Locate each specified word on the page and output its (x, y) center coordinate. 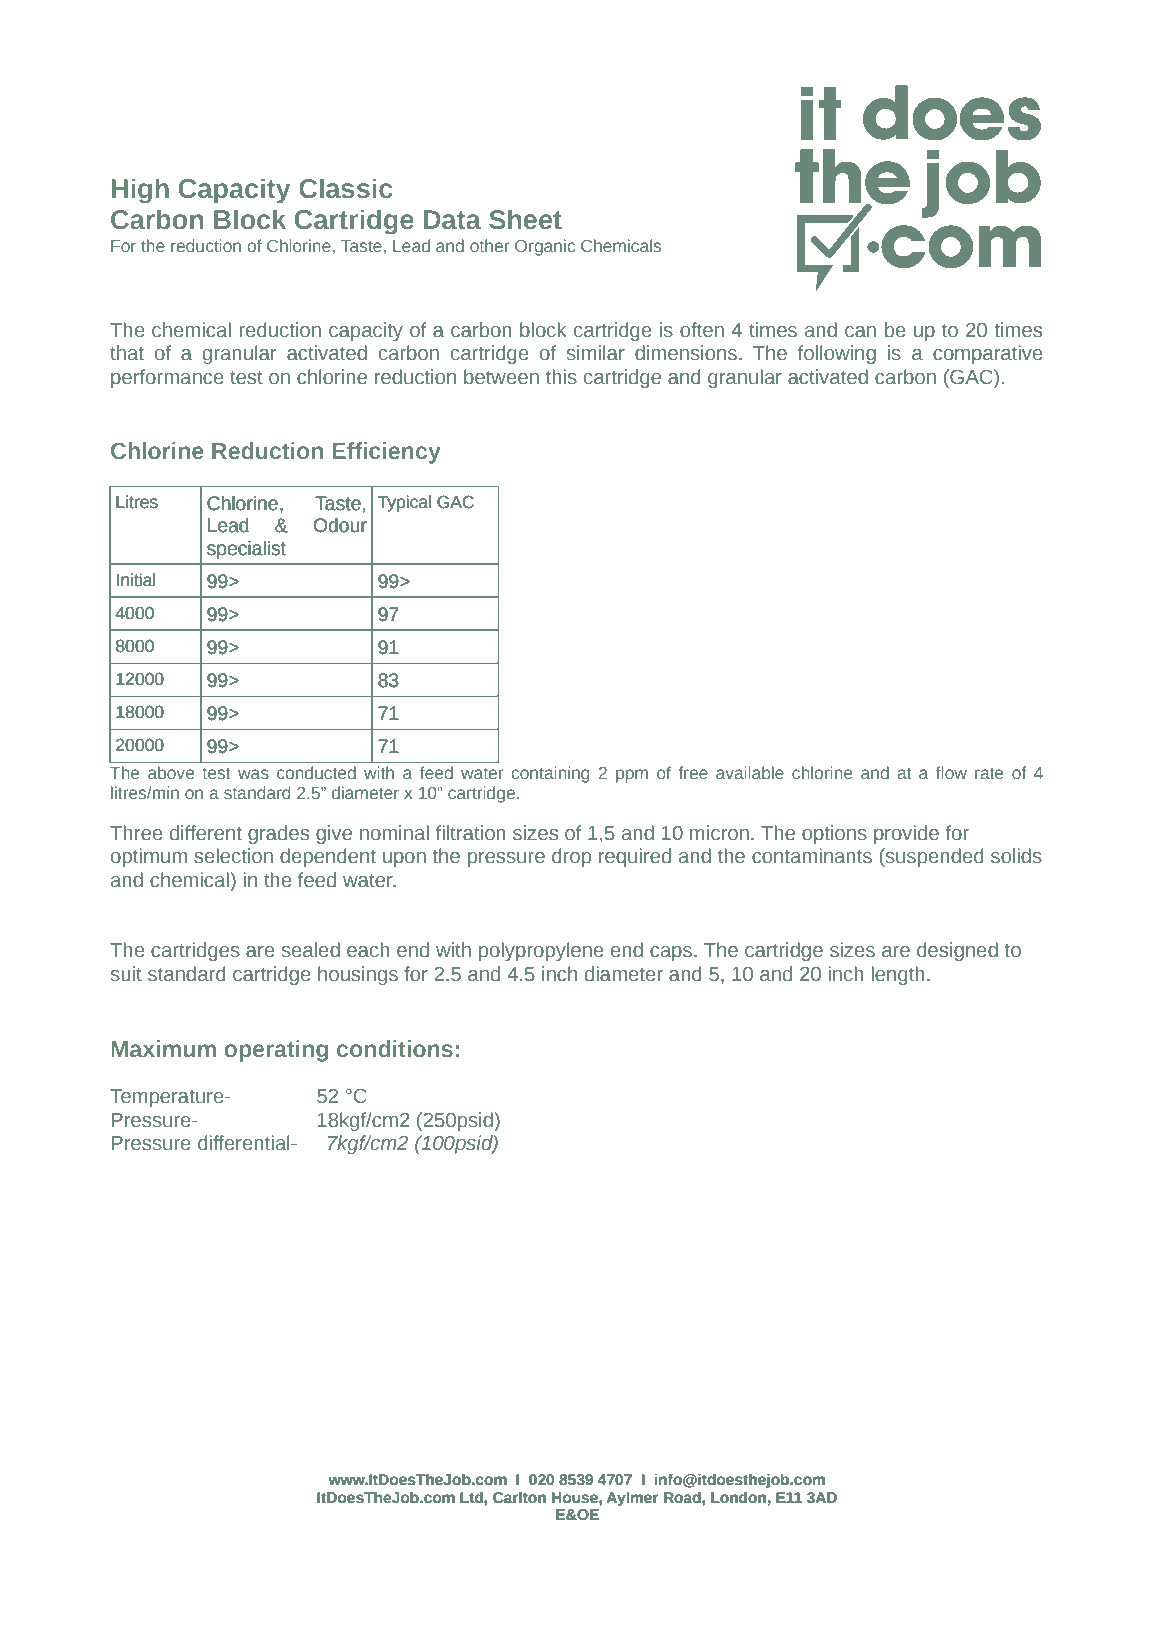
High (140, 191)
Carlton (519, 1498)
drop (571, 857)
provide (906, 834)
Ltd (472, 1498)
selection (233, 856)
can (860, 332)
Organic (545, 247)
